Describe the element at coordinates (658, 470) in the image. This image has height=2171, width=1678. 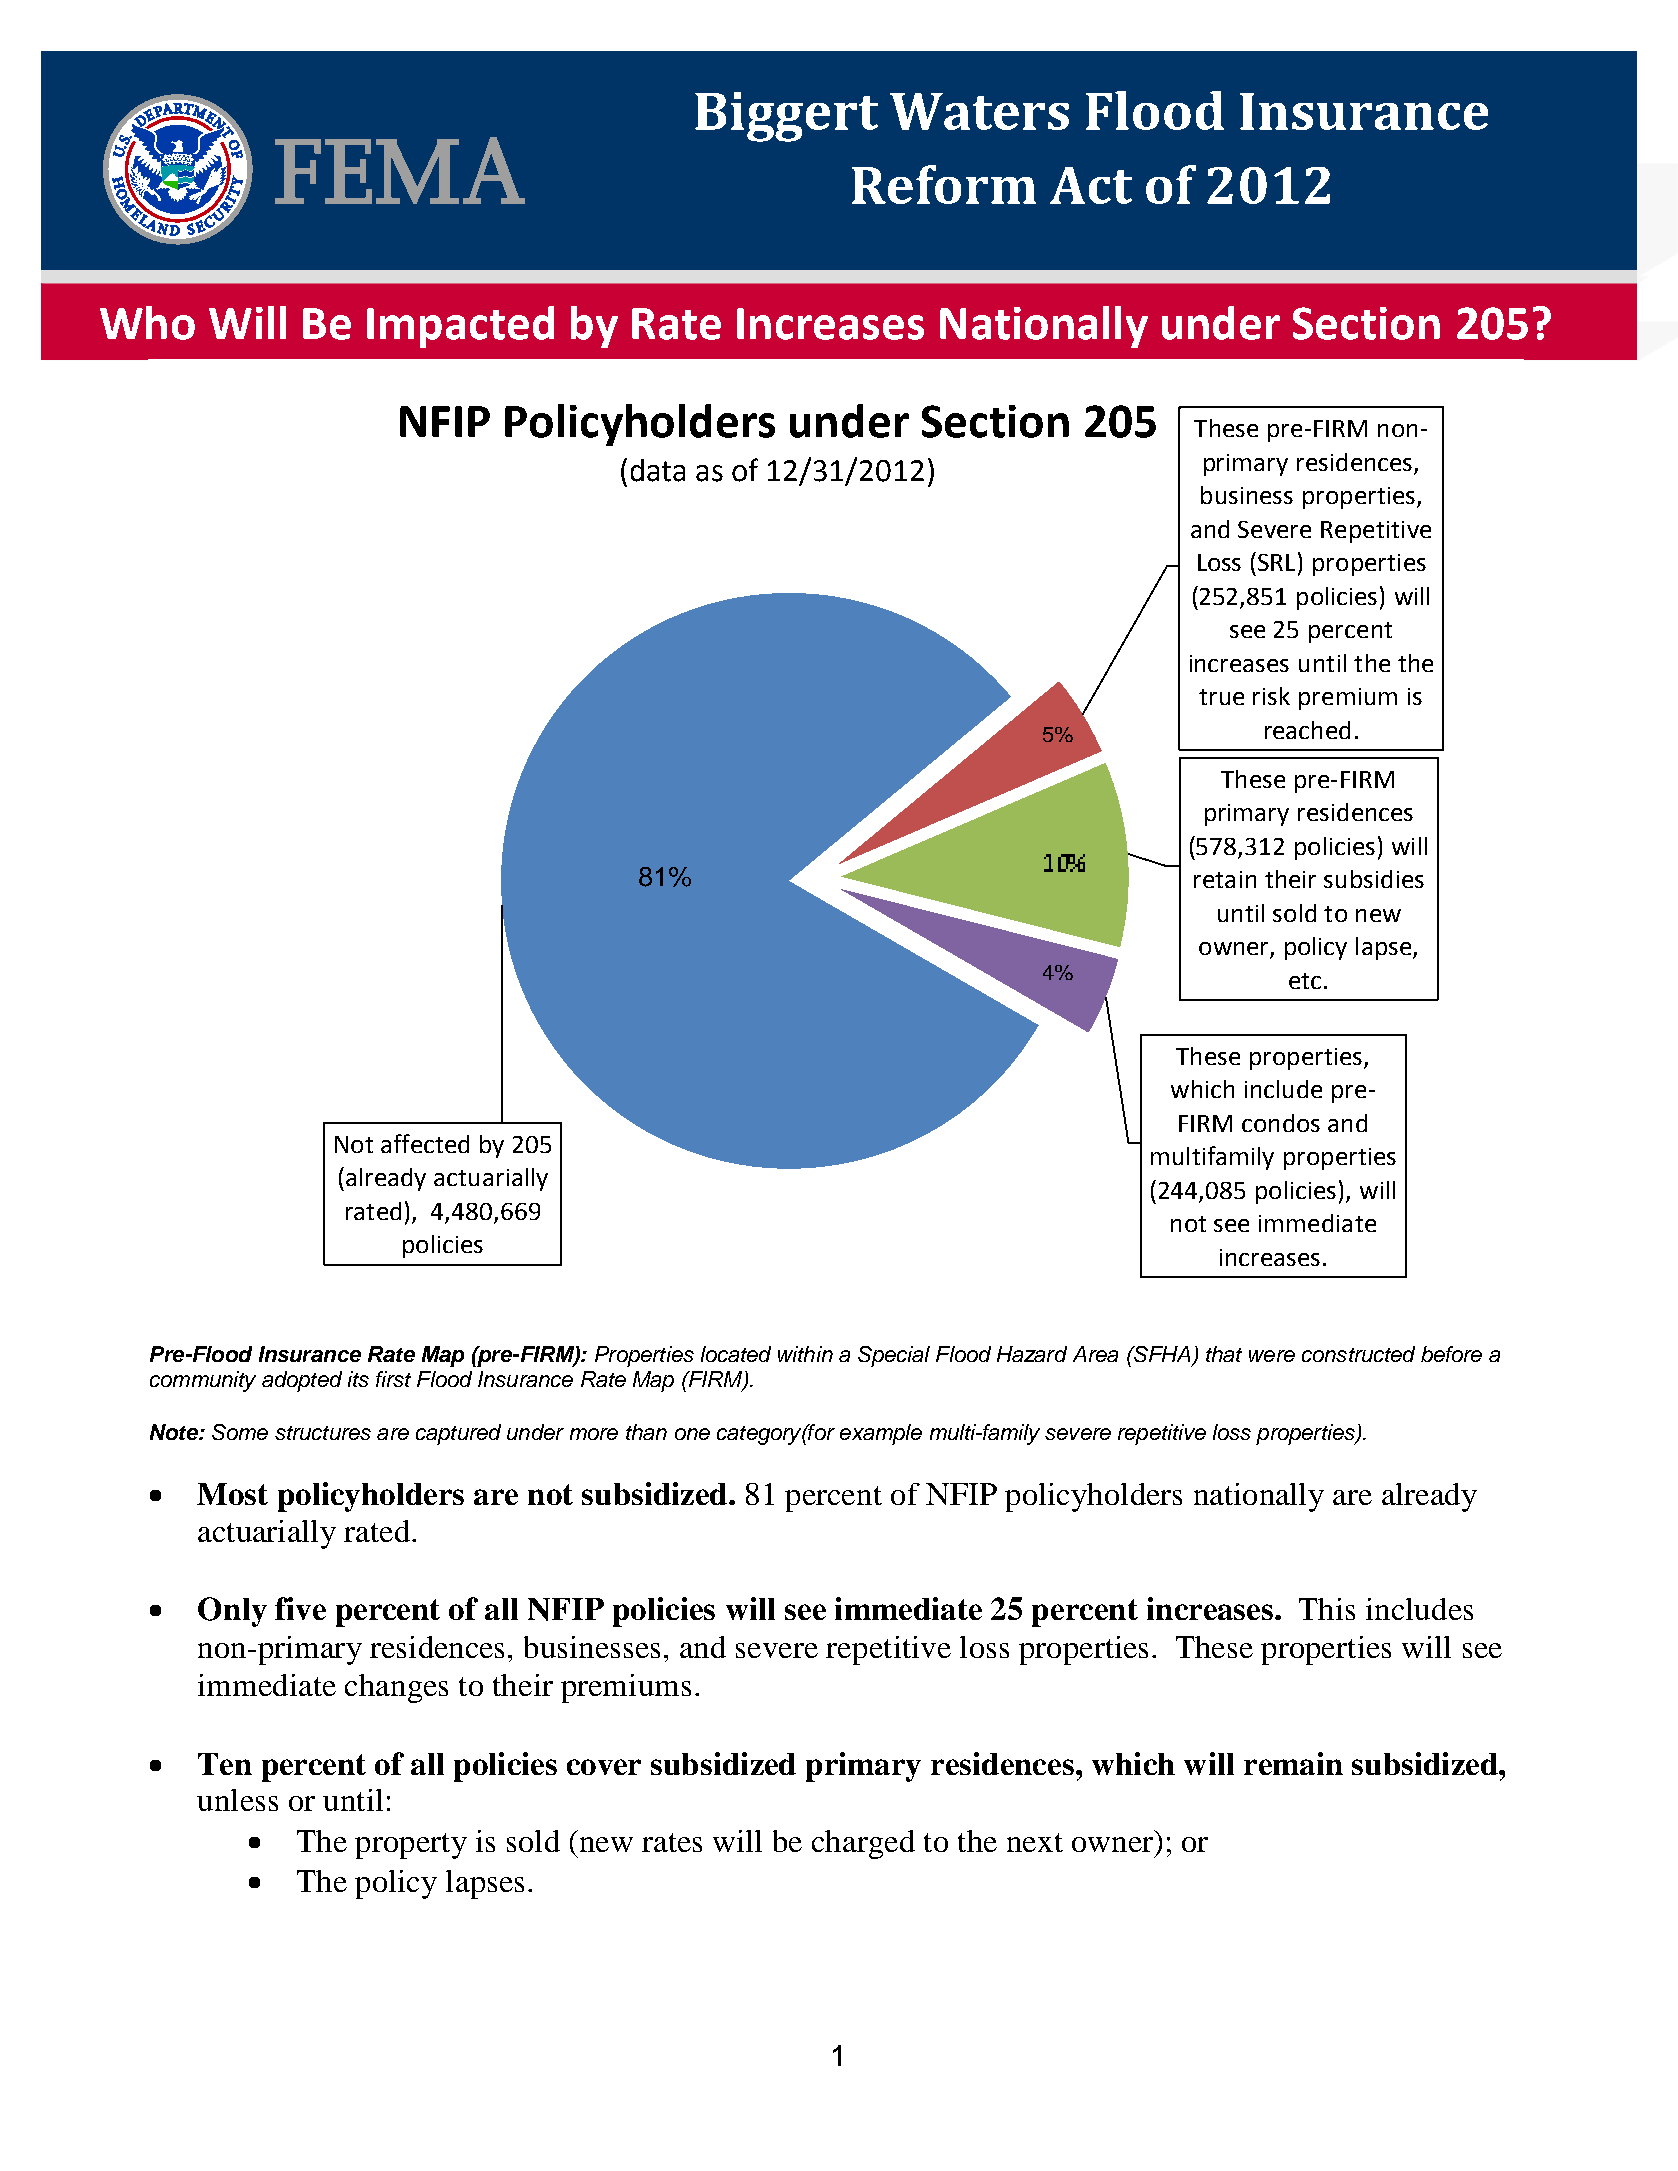
I see `data` at that location.
